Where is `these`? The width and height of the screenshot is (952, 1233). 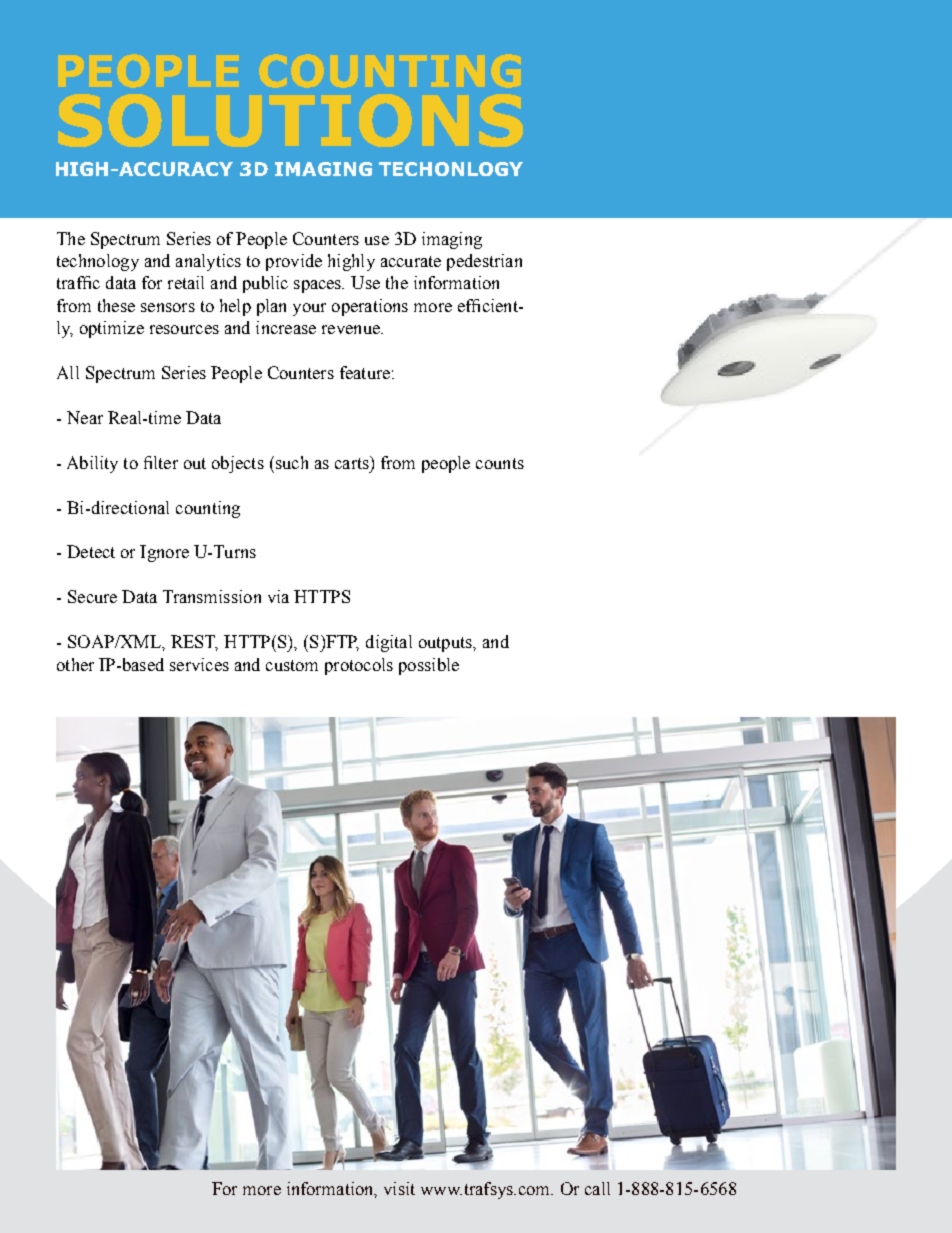
these is located at coordinates (116, 305).
